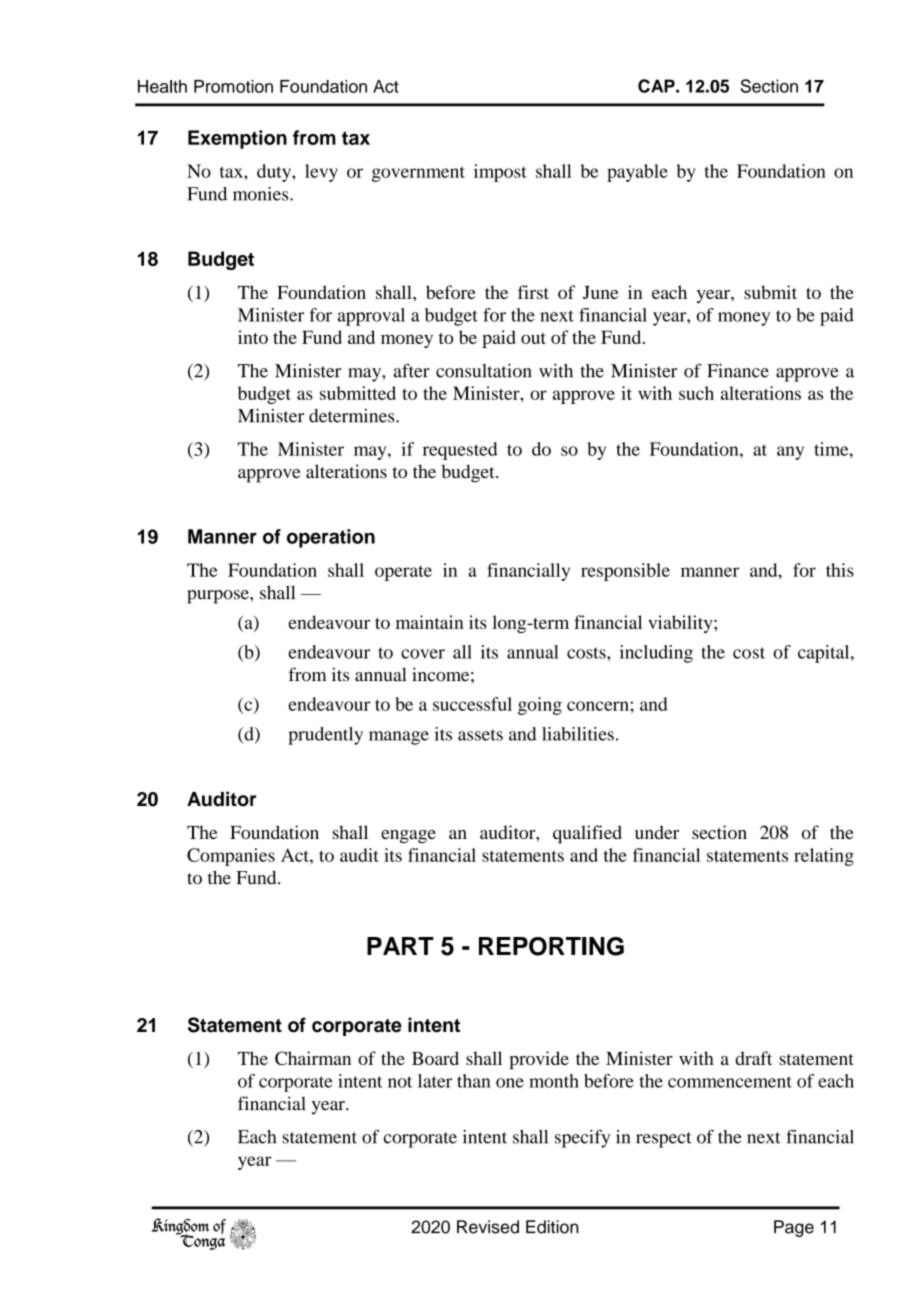  Describe the element at coordinates (237, 139) in the image. I see `Exemption` at that location.
